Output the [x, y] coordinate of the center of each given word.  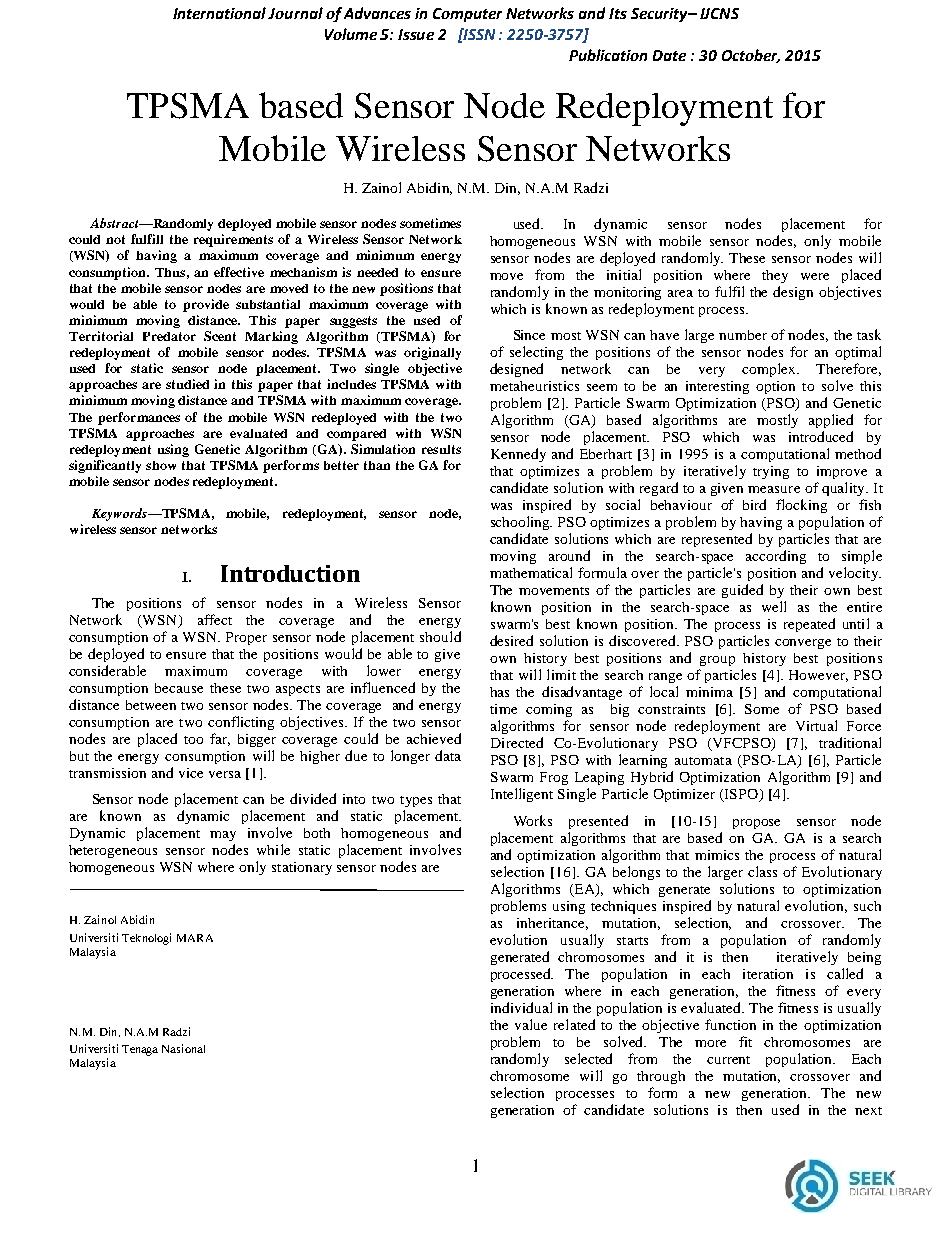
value [531, 1024]
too [193, 740]
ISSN [478, 34]
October [751, 56]
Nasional [183, 1048]
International [219, 13]
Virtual [816, 725]
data [448, 755]
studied [187, 384]
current [728, 1060]
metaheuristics [534, 386]
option [775, 387]
